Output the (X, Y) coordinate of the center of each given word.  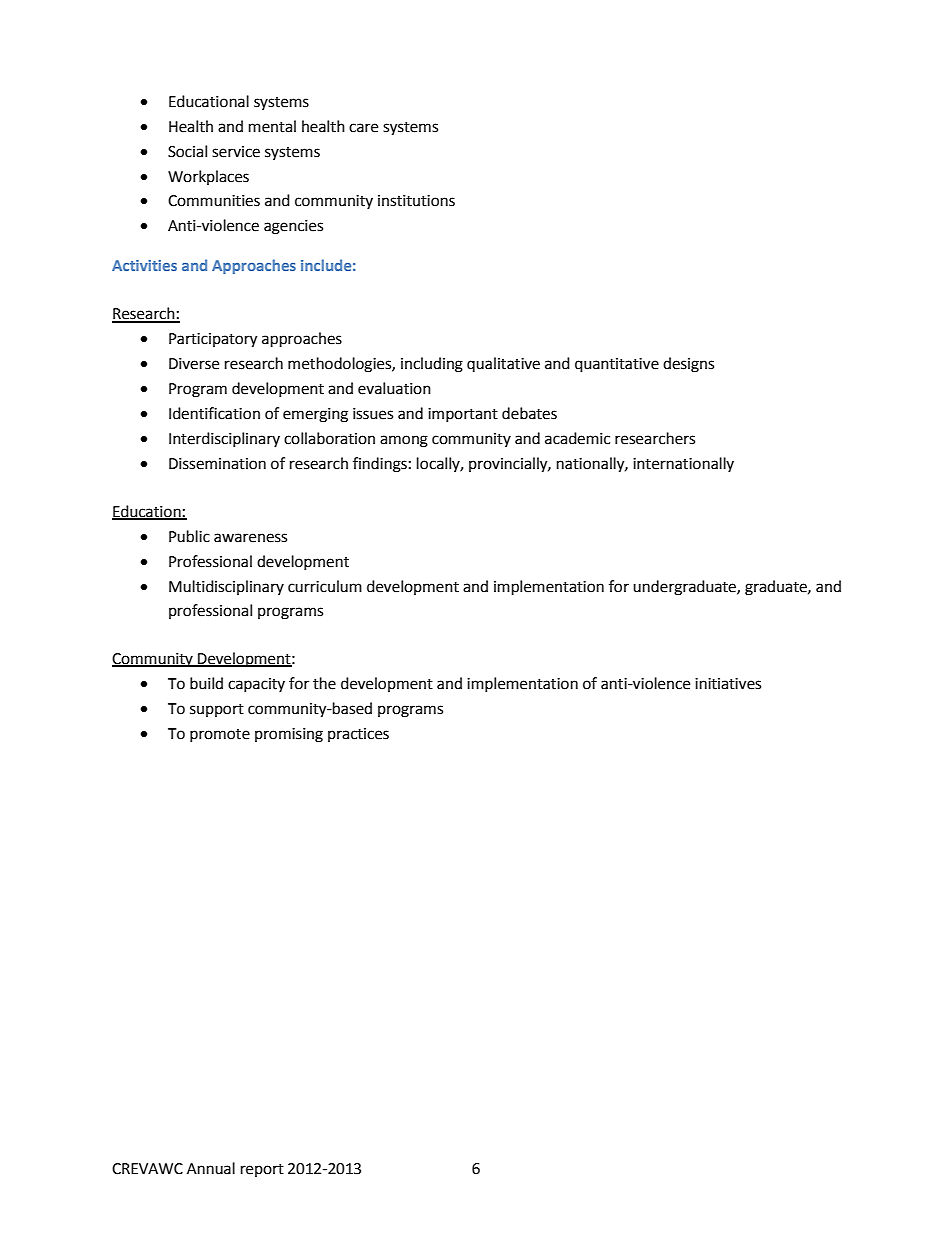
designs (688, 365)
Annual (211, 1168)
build (206, 683)
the (324, 683)
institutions (416, 201)
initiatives (728, 684)
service (236, 152)
